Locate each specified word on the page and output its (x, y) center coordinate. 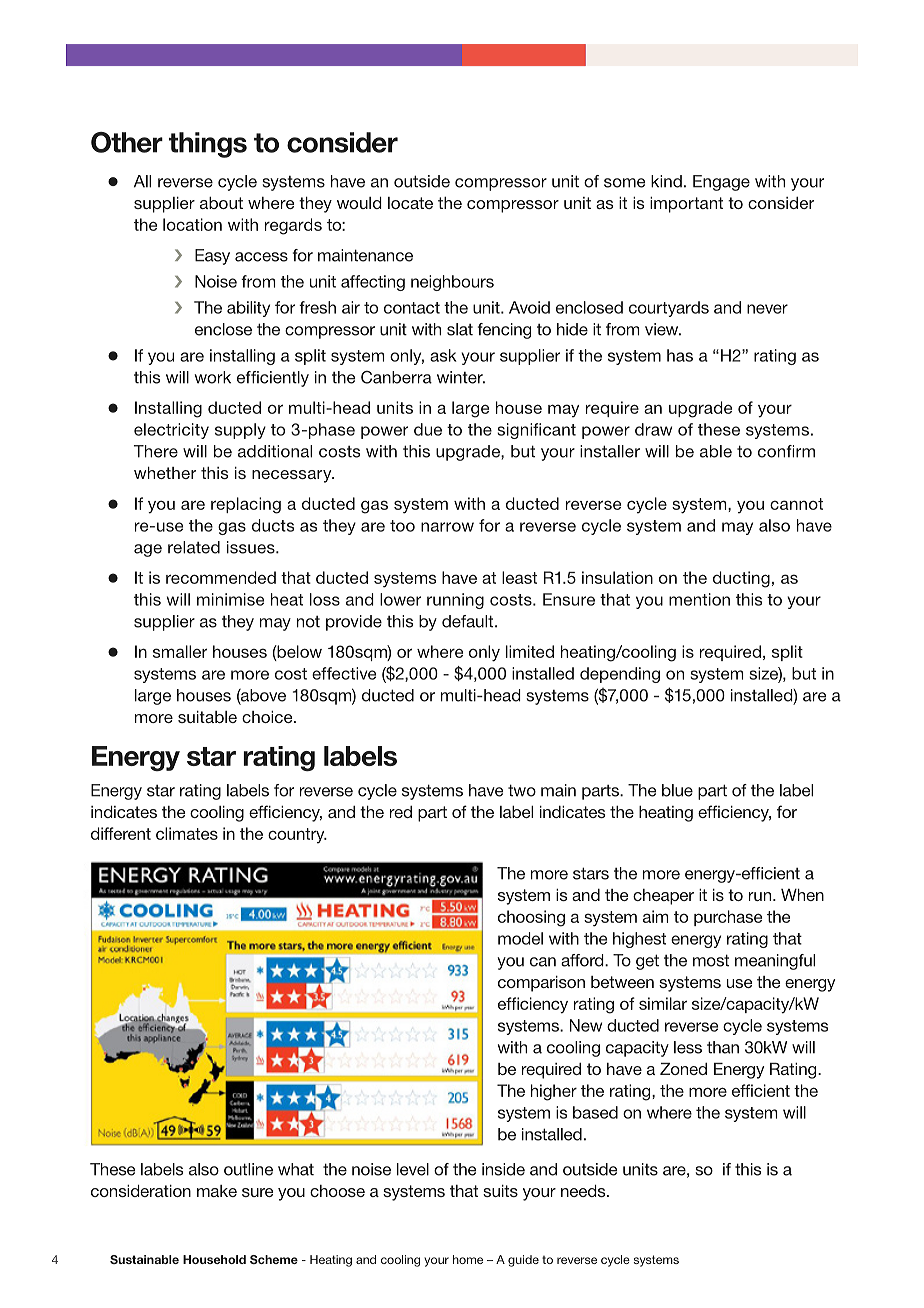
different (121, 833)
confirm (786, 451)
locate (410, 203)
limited (530, 651)
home (468, 1259)
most (711, 960)
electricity (171, 431)
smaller (180, 651)
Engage (721, 183)
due (428, 429)
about (221, 203)
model (520, 938)
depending (620, 675)
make (217, 1191)
